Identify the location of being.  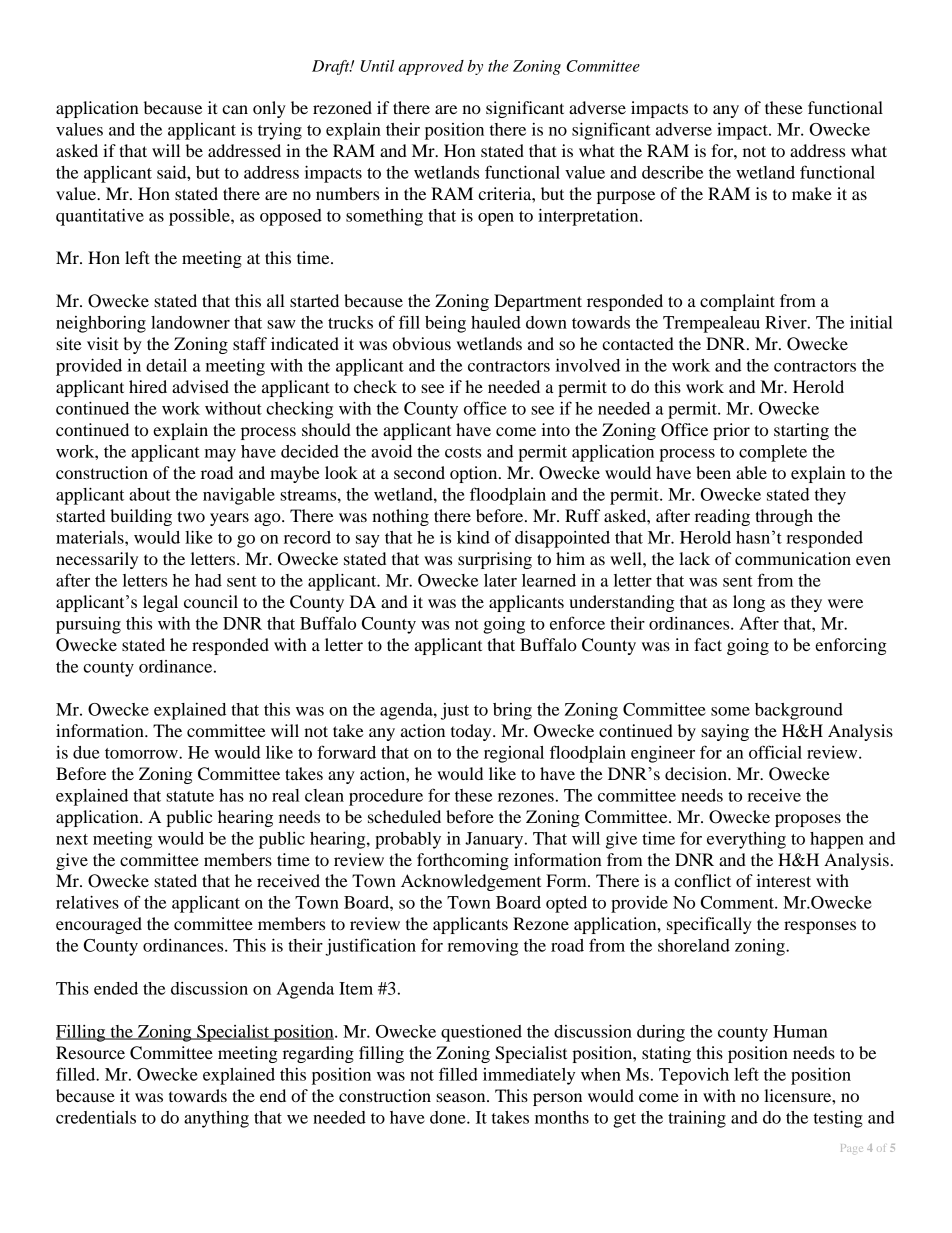
(445, 324).
